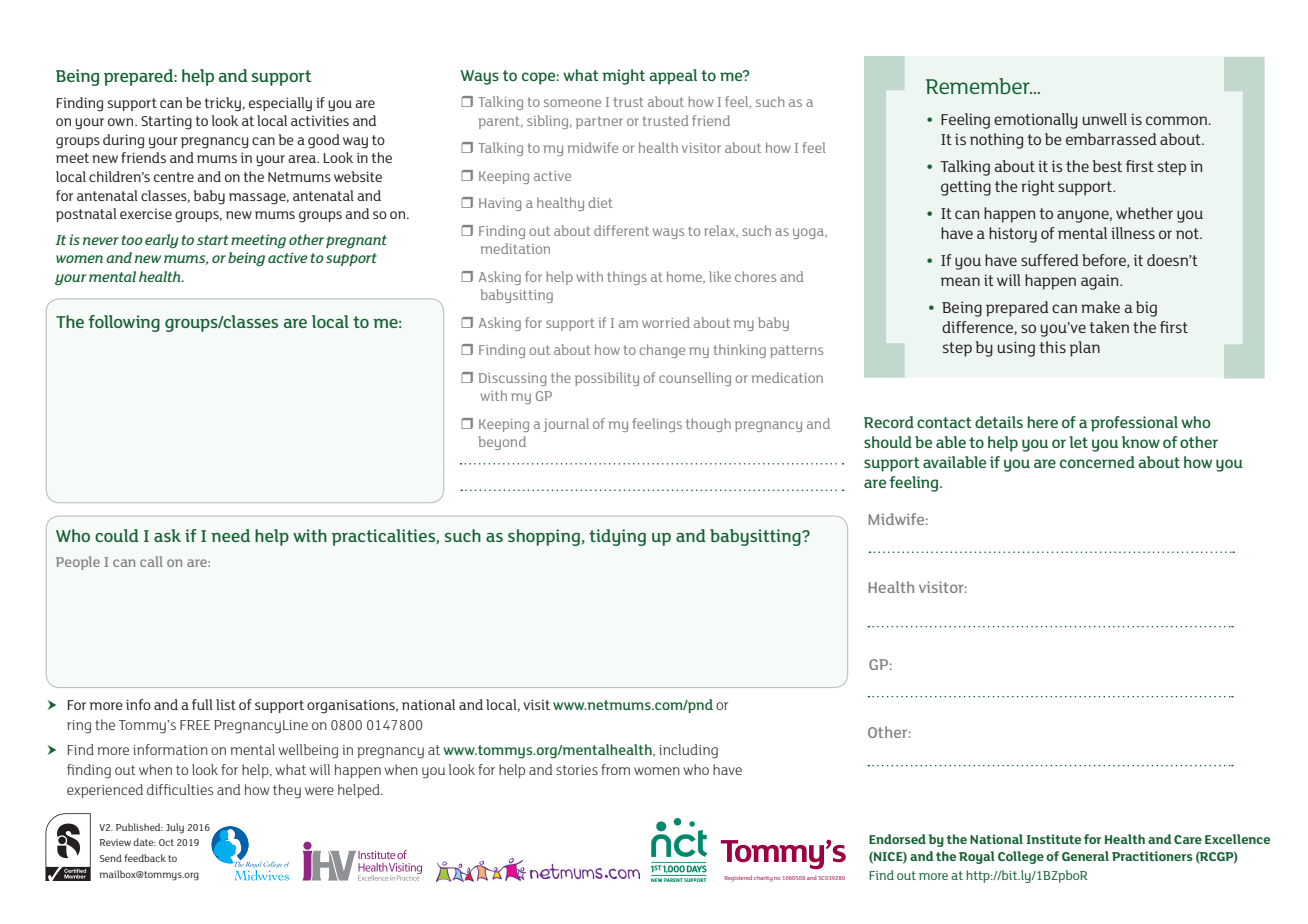 Image resolution: width=1308 pixels, height=924 pixels. I want to click on Registered, so click(738, 879).
